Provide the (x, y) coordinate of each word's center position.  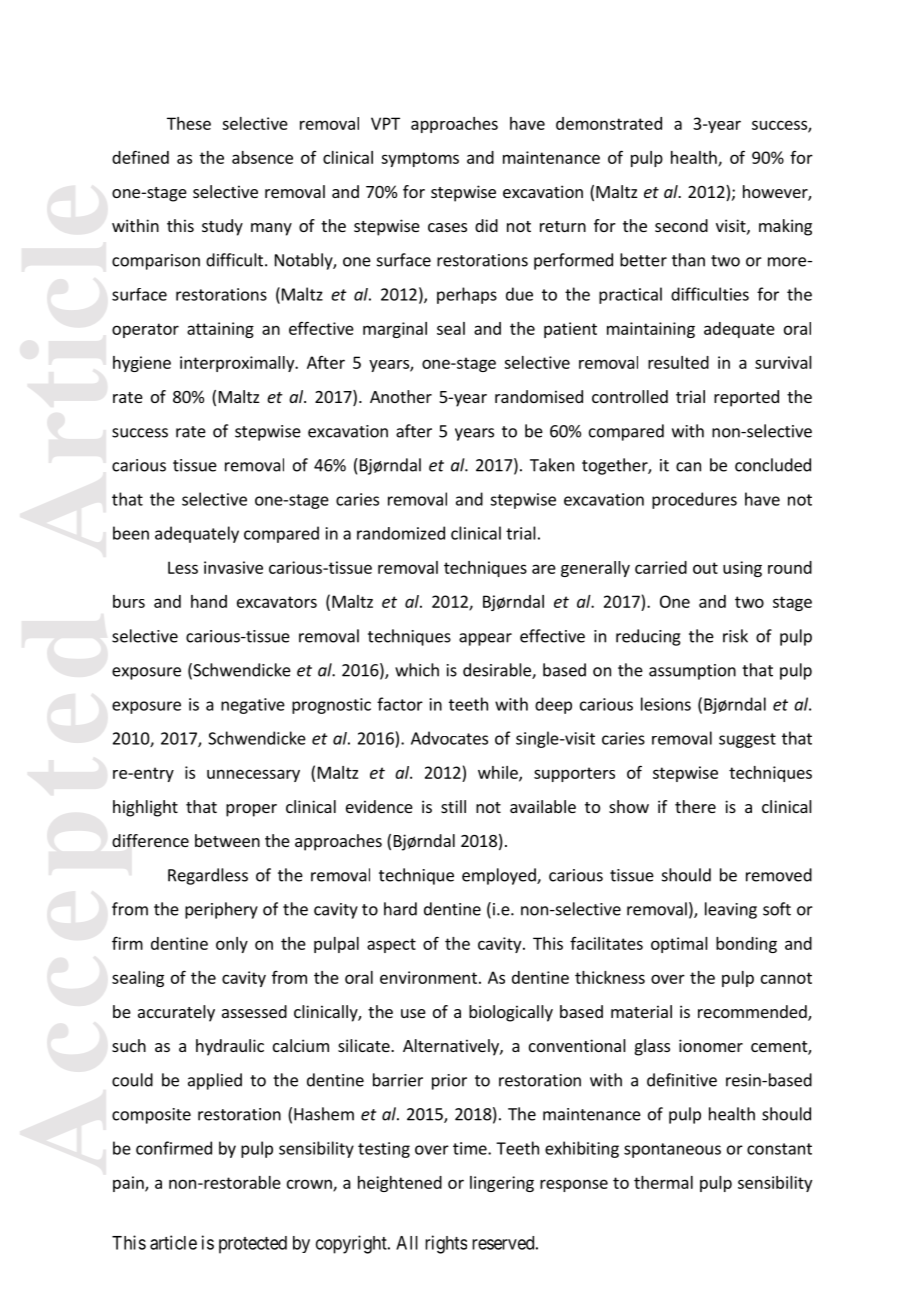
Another (401, 396)
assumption (692, 672)
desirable (498, 671)
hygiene (142, 364)
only (232, 945)
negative (253, 706)
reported (746, 398)
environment (428, 977)
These (189, 123)
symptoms (420, 159)
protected (253, 1245)
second (681, 225)
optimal (679, 945)
